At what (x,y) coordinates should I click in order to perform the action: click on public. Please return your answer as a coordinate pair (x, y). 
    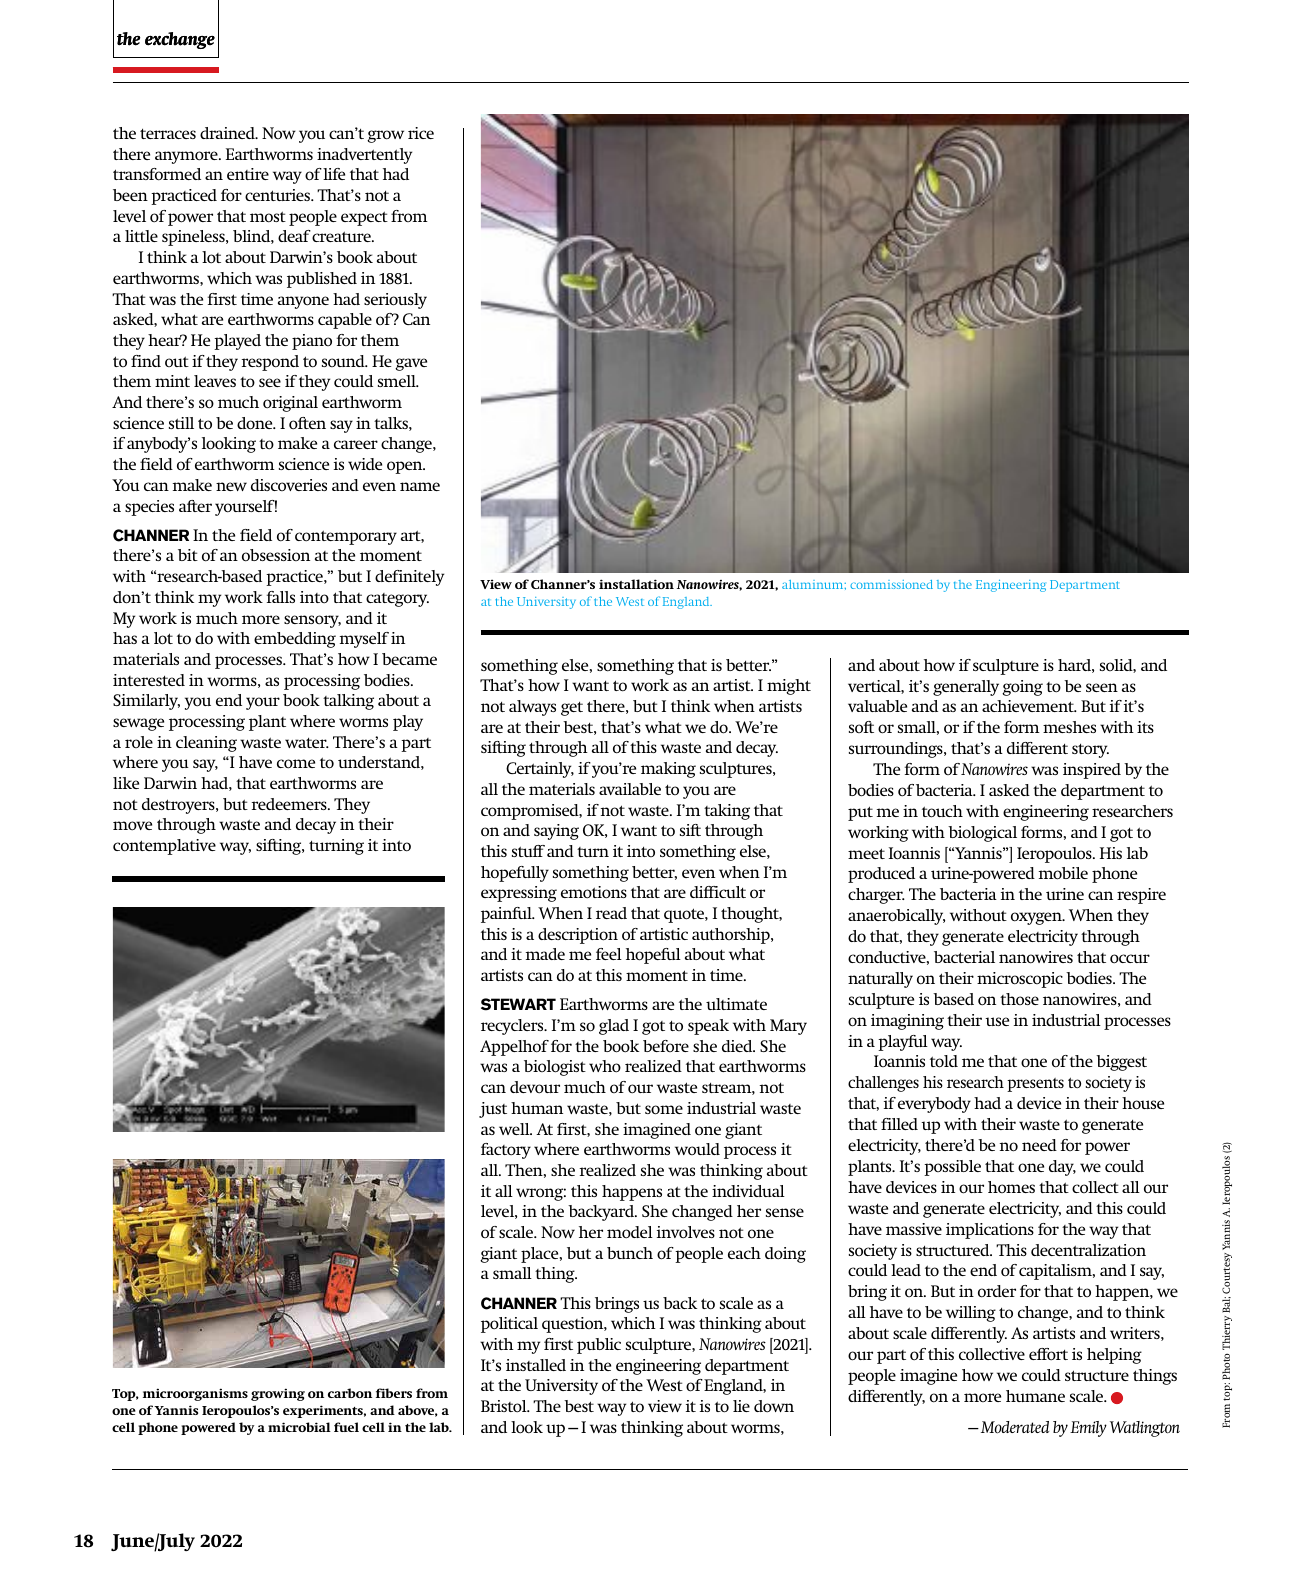
    Looking at the image, I should click on (599, 1346).
